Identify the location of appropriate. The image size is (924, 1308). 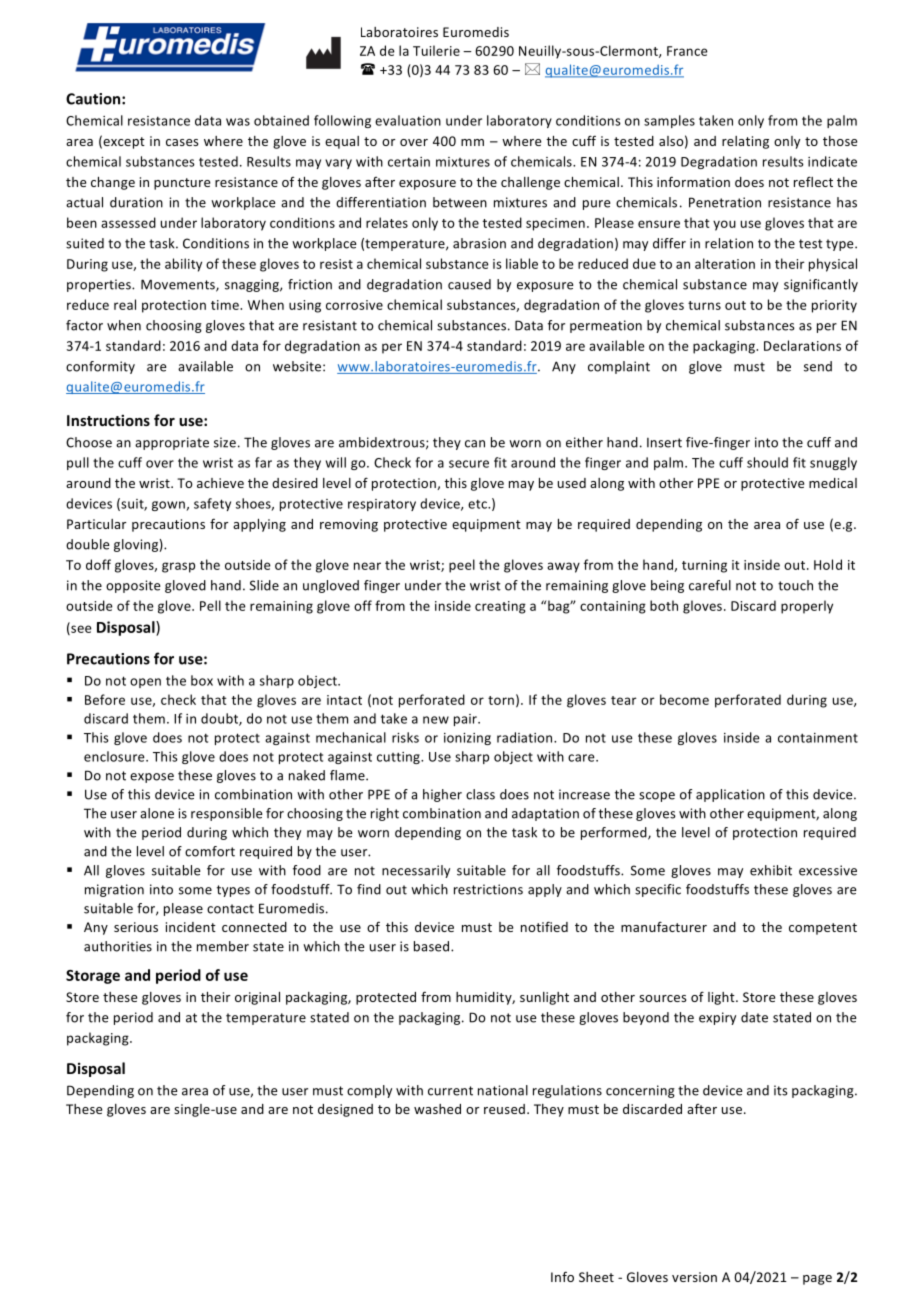
(172, 443).
